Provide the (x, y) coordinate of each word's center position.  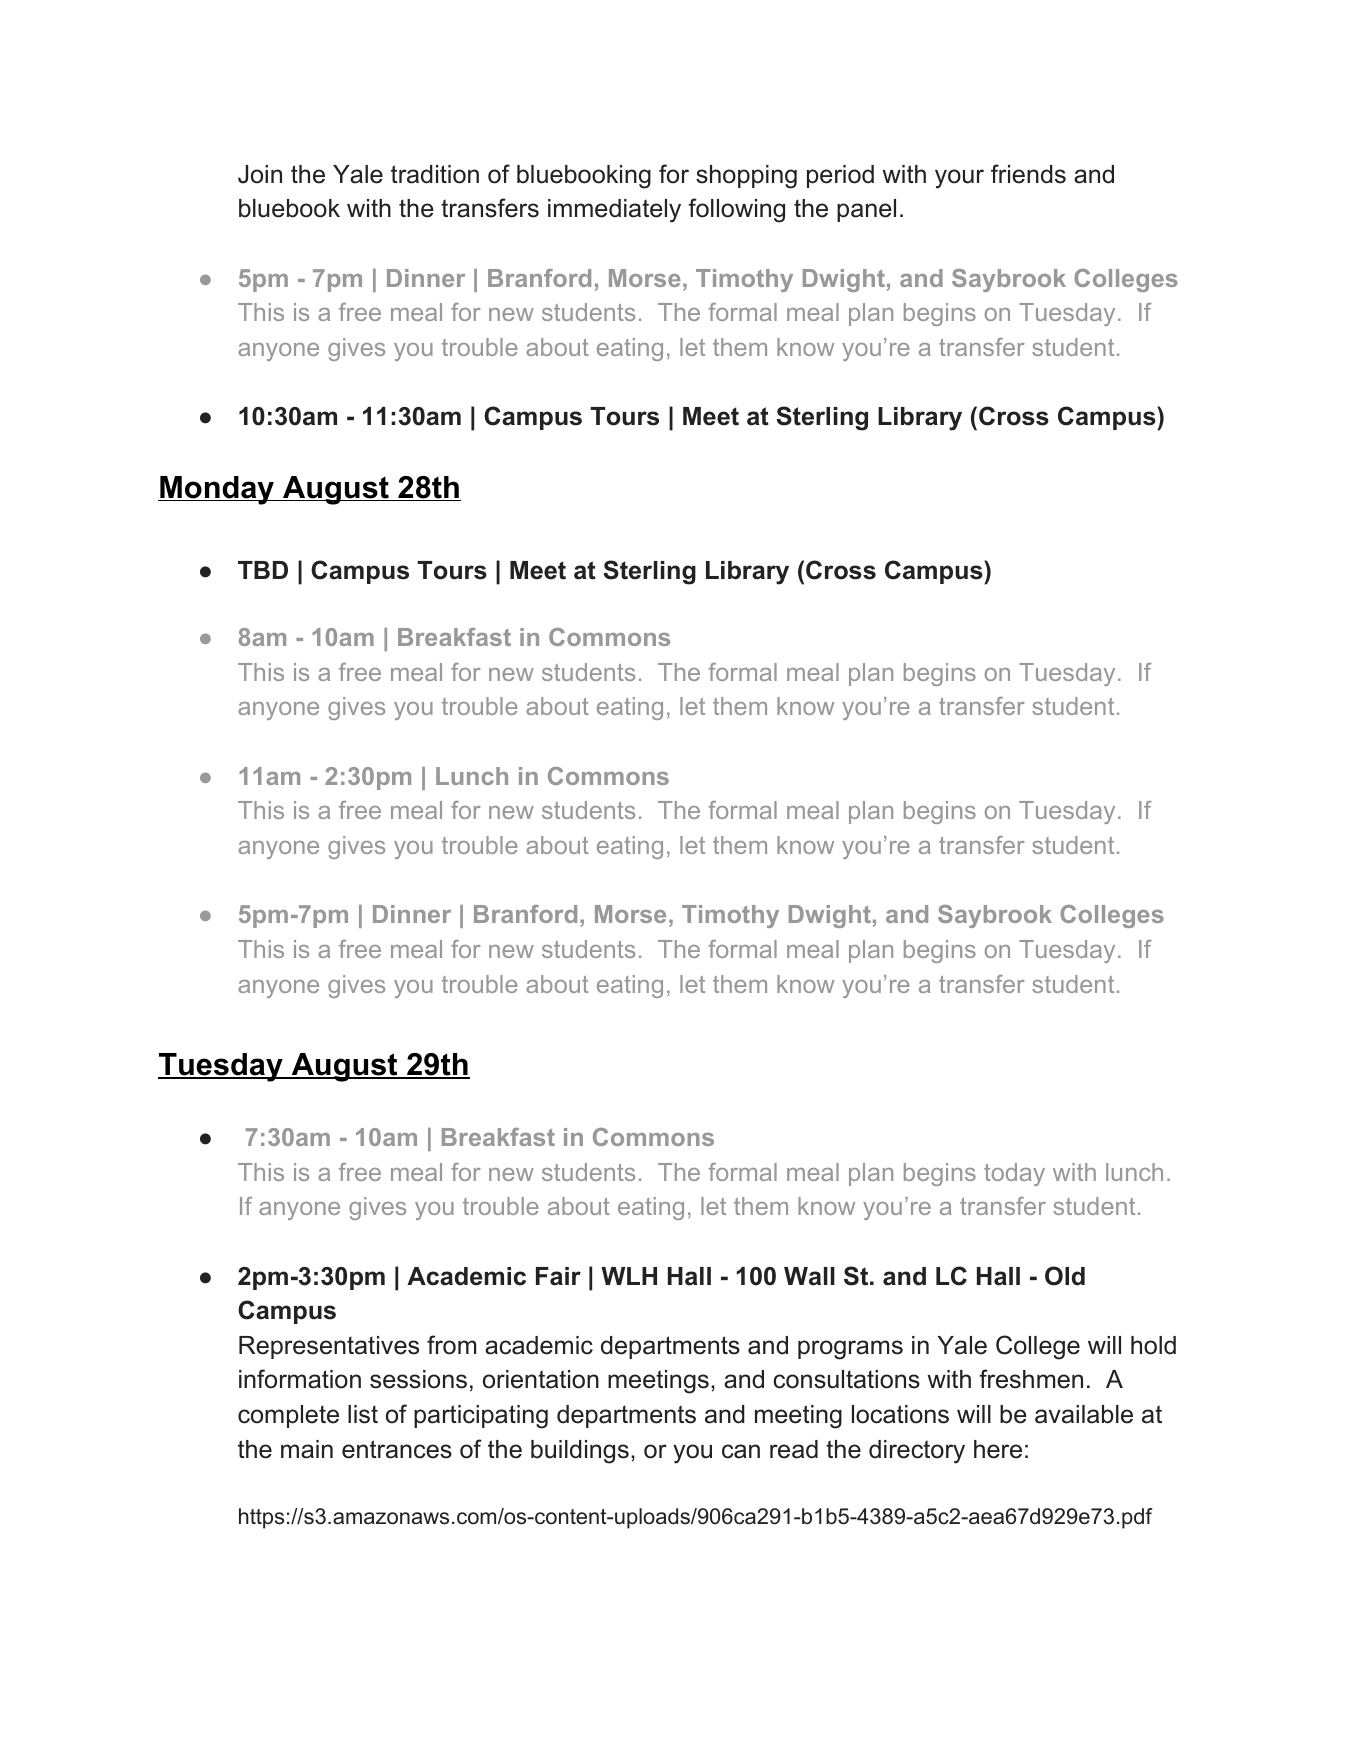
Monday (217, 490)
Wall (809, 1276)
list (363, 1414)
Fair (558, 1276)
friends (1028, 174)
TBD (263, 570)
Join (260, 174)
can (741, 1451)
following (736, 210)
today (1014, 1174)
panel (866, 210)
